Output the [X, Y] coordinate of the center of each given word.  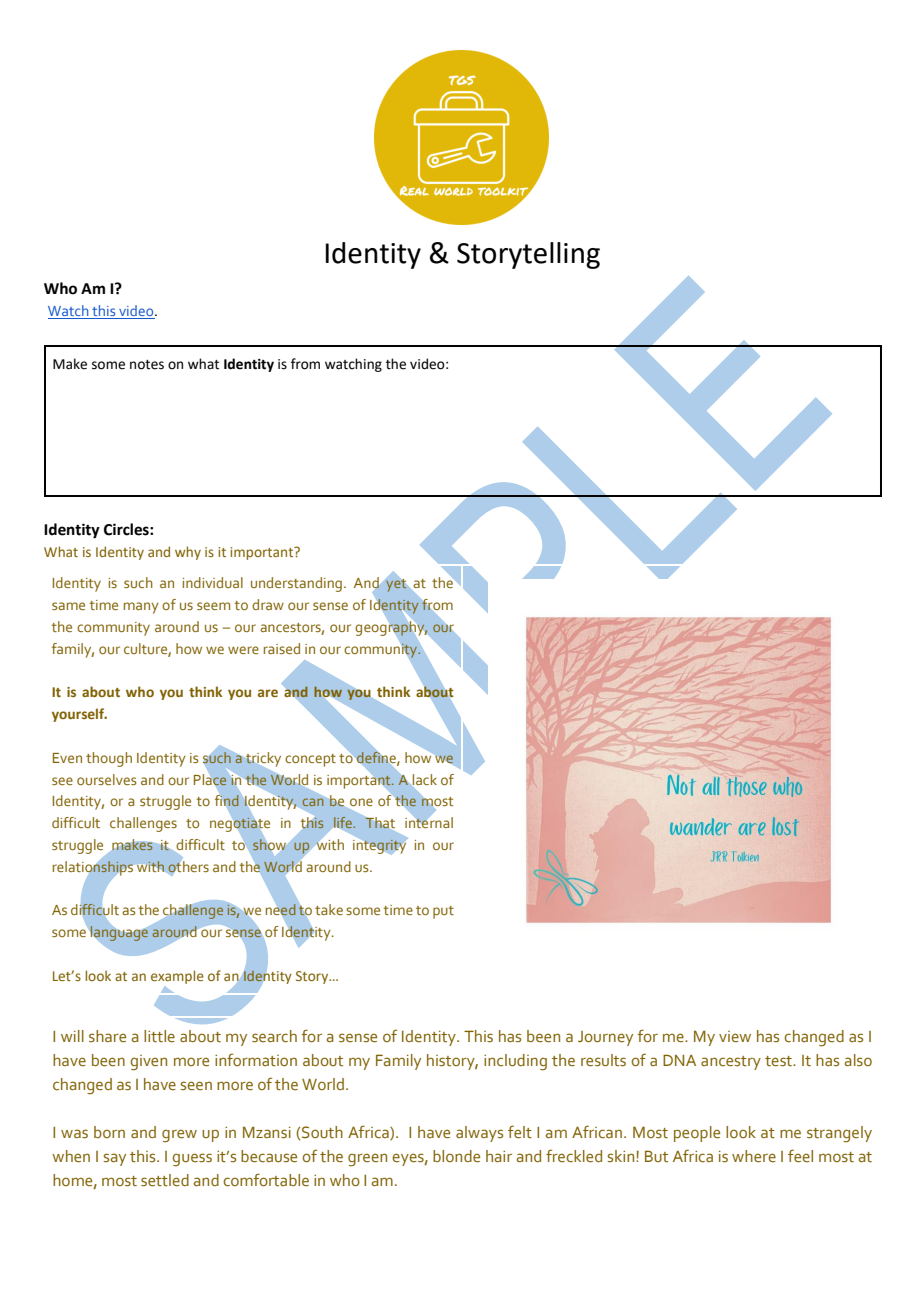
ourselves [106, 779]
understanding [296, 584]
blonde [456, 1156]
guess [192, 1160]
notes [147, 365]
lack [424, 780]
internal [429, 821]
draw [268, 604]
